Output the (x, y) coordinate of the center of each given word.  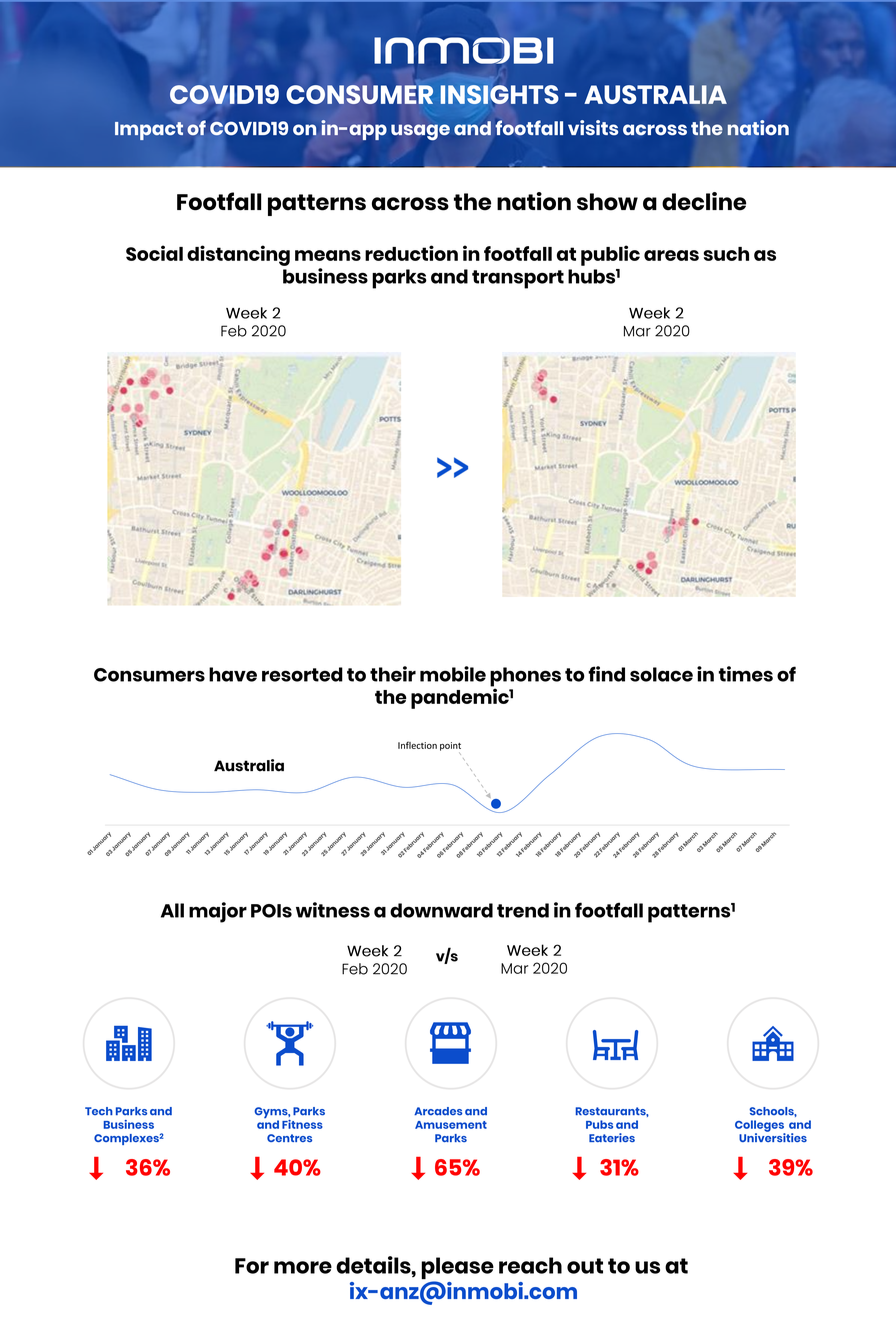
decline (704, 201)
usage (420, 132)
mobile (453, 674)
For (252, 1266)
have (233, 674)
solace (661, 674)
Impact (149, 131)
